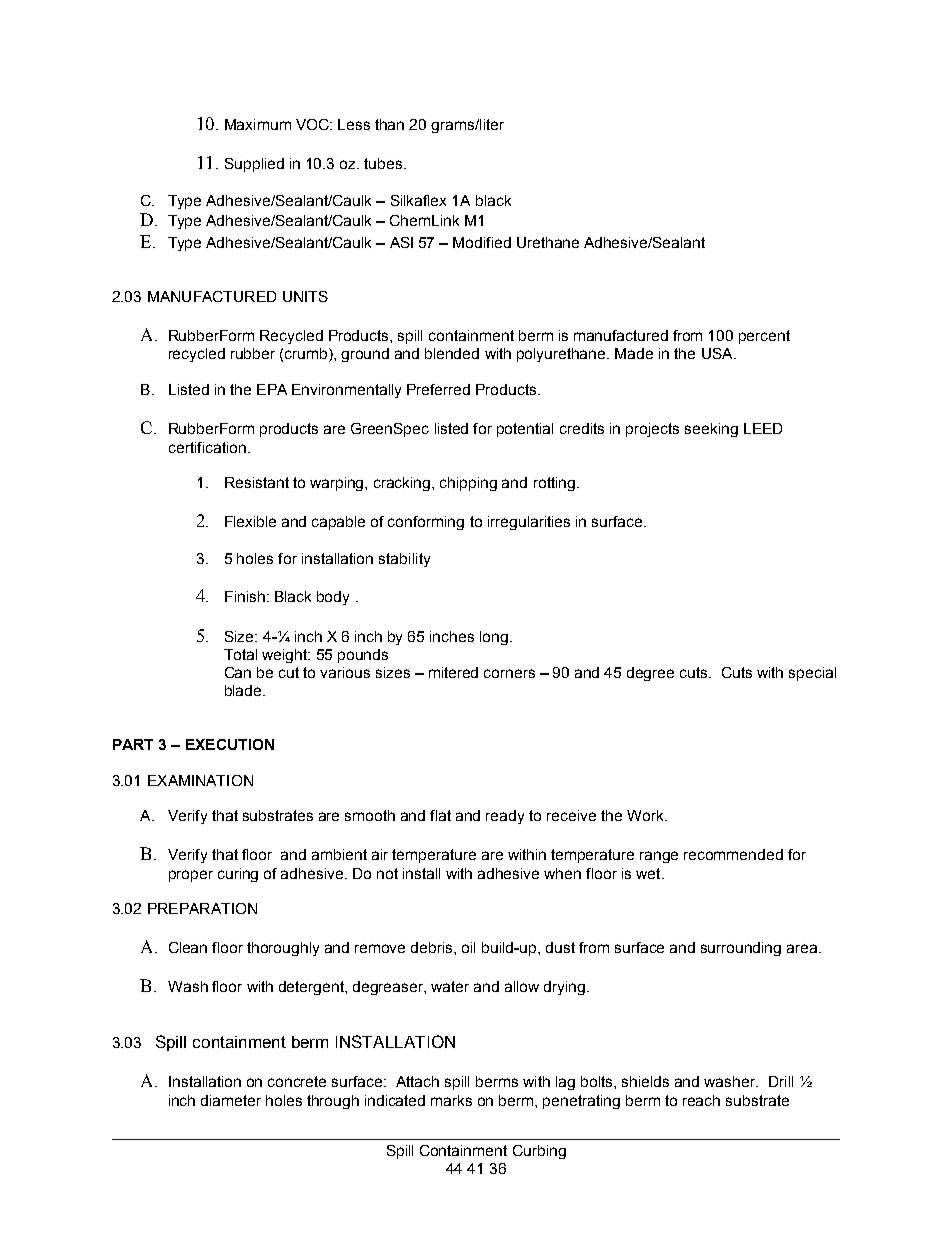  I want to click on tubes, so click(384, 163).
